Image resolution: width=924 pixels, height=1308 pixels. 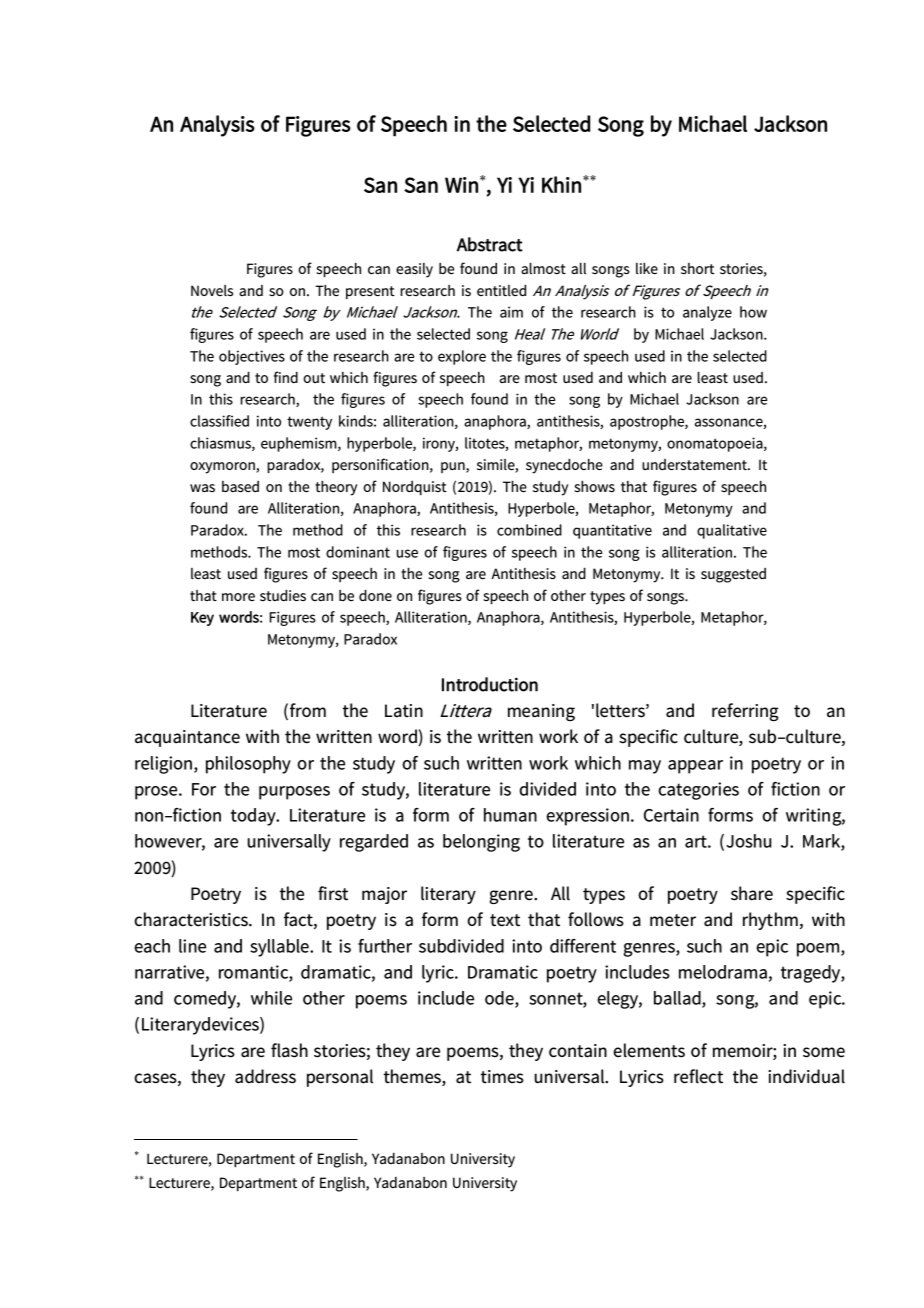 I want to click on short, so click(x=697, y=268).
